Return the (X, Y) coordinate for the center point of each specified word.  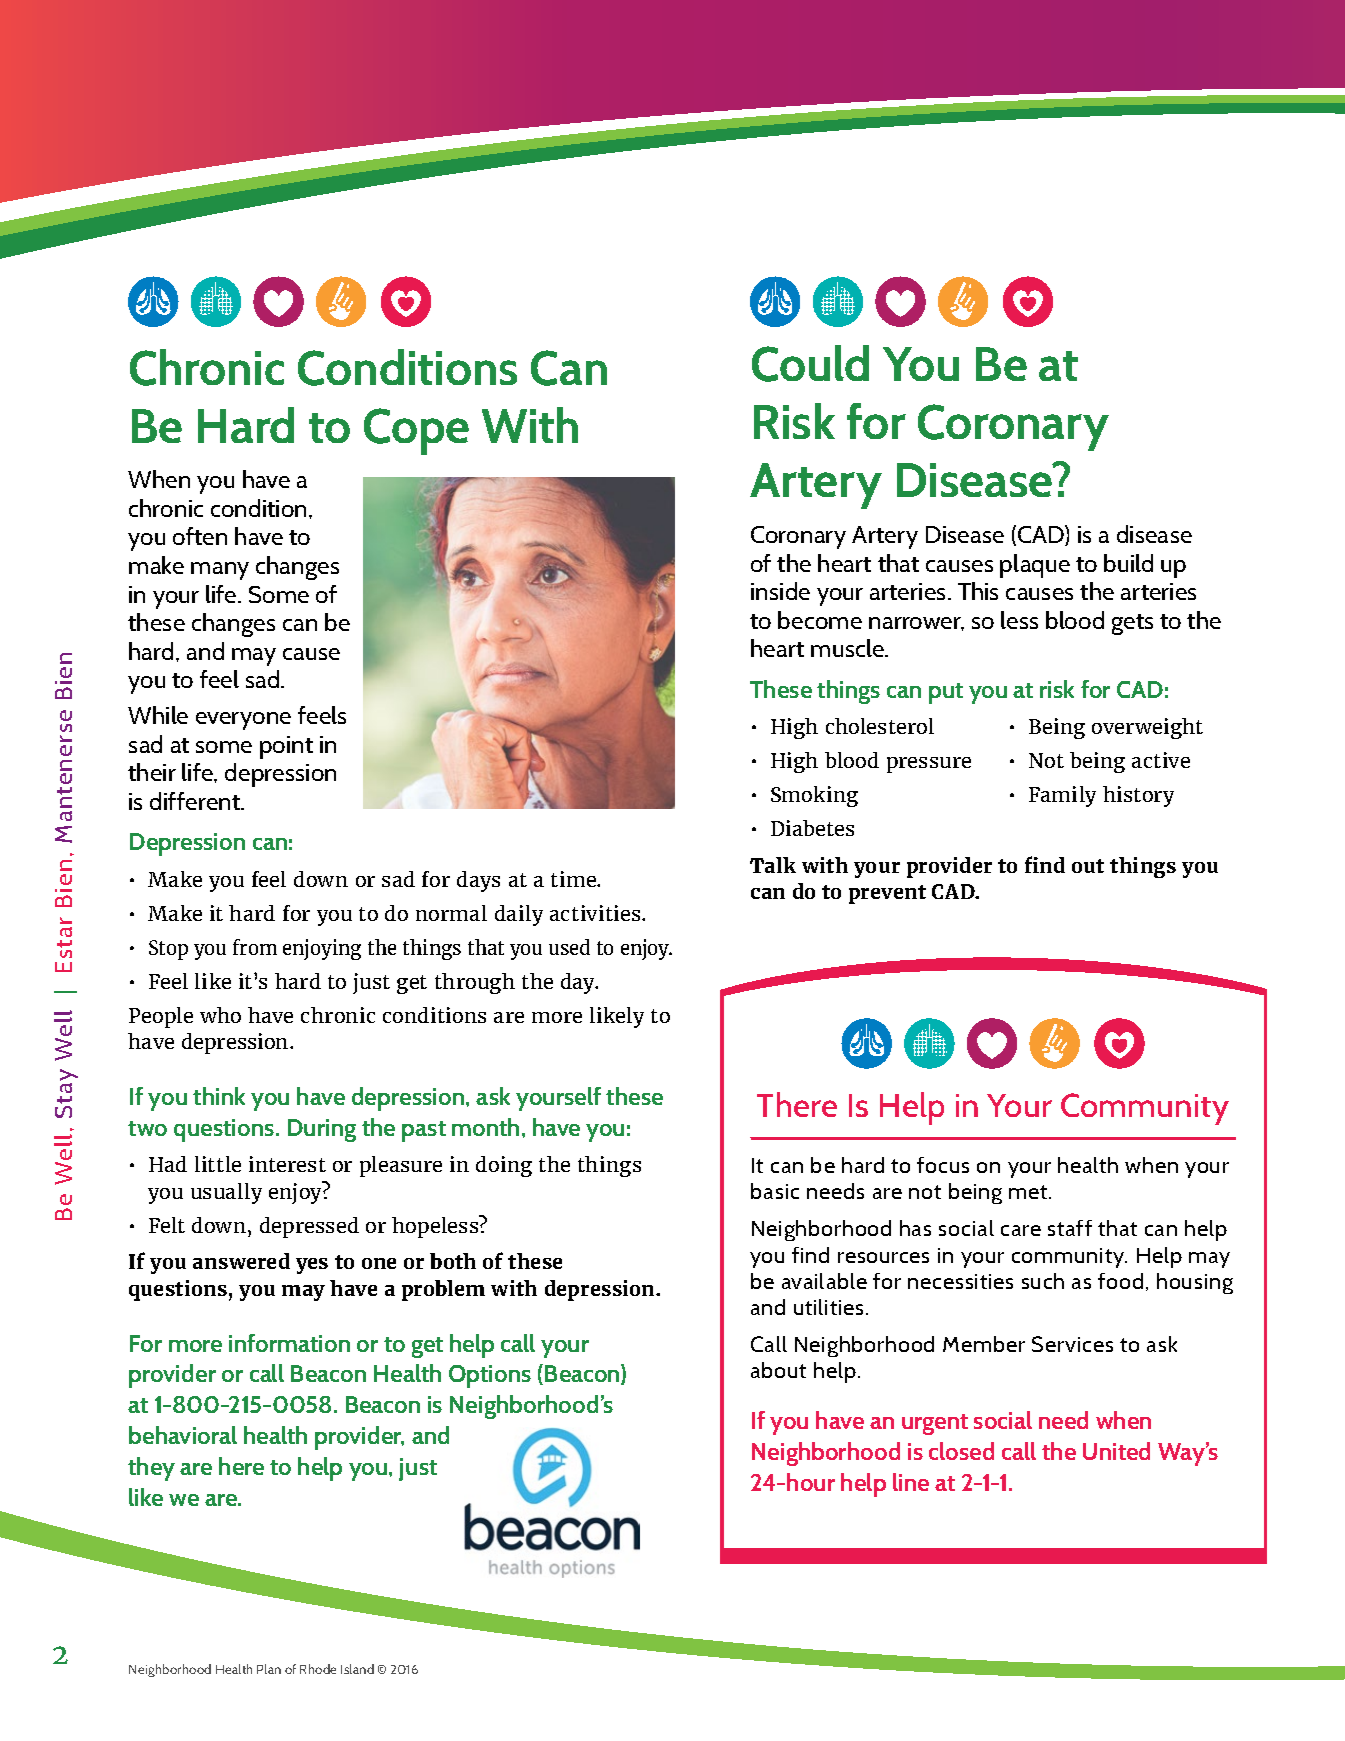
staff (1070, 1228)
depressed (309, 1227)
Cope (416, 431)
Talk (773, 865)
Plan (269, 1669)
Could (810, 363)
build (1128, 563)
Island (357, 1669)
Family (1062, 796)
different (196, 801)
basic (775, 1191)
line (911, 1482)
